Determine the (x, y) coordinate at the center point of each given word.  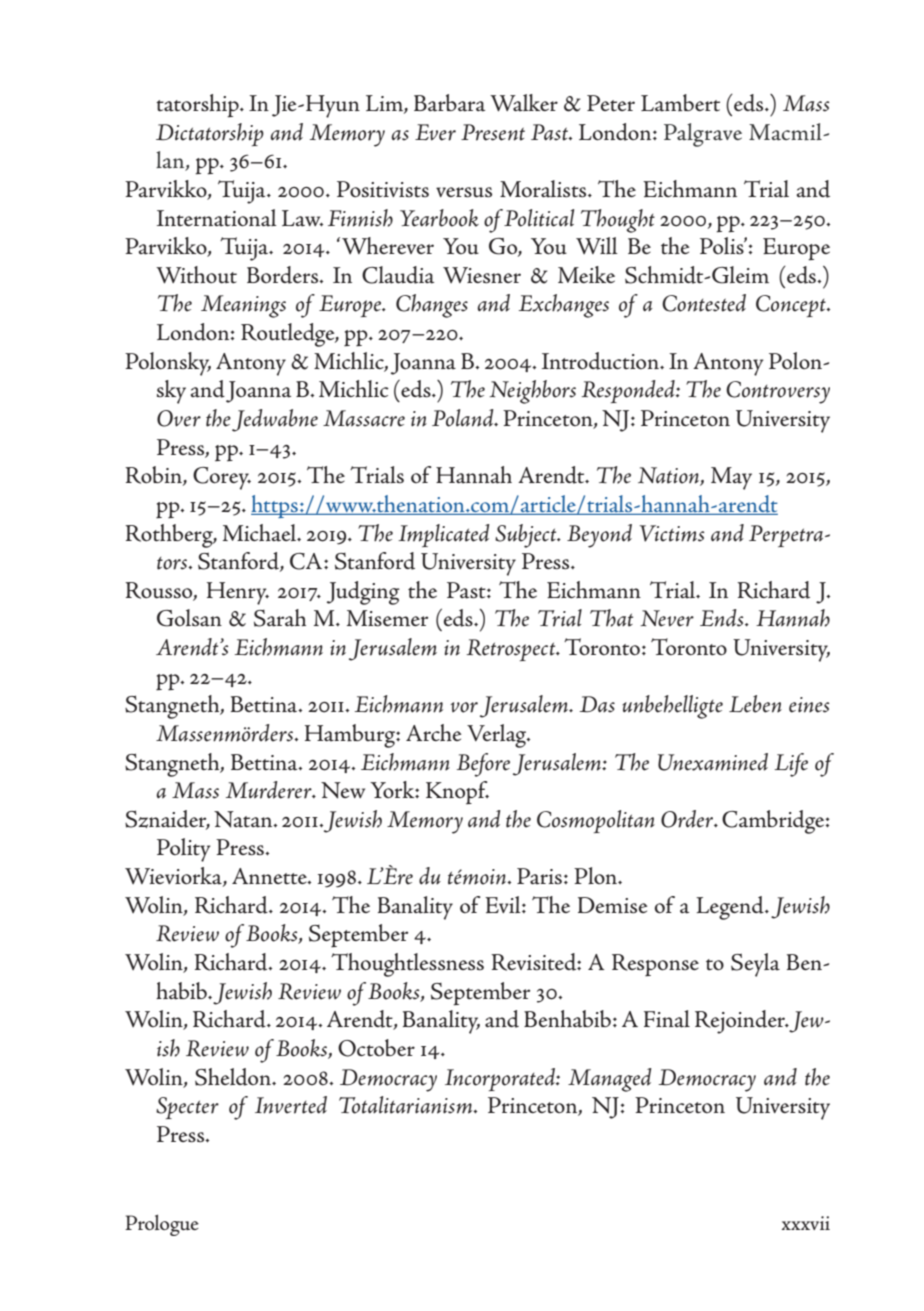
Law (302, 218)
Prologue (162, 1225)
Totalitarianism (407, 1105)
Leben (755, 704)
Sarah (280, 618)
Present (493, 132)
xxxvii (806, 1223)
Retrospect (512, 650)
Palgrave (703, 135)
